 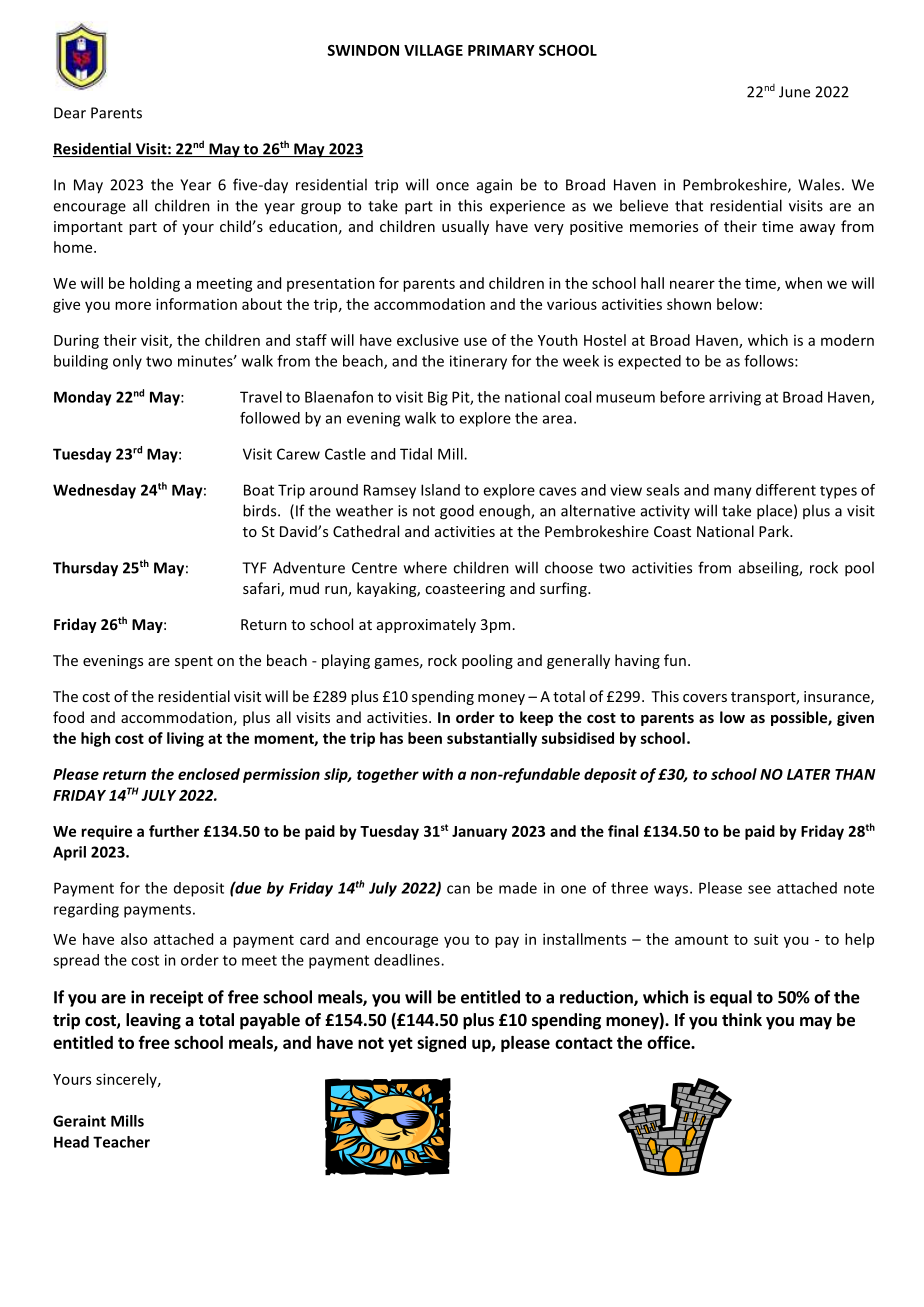 I want to click on when, so click(x=803, y=283).
